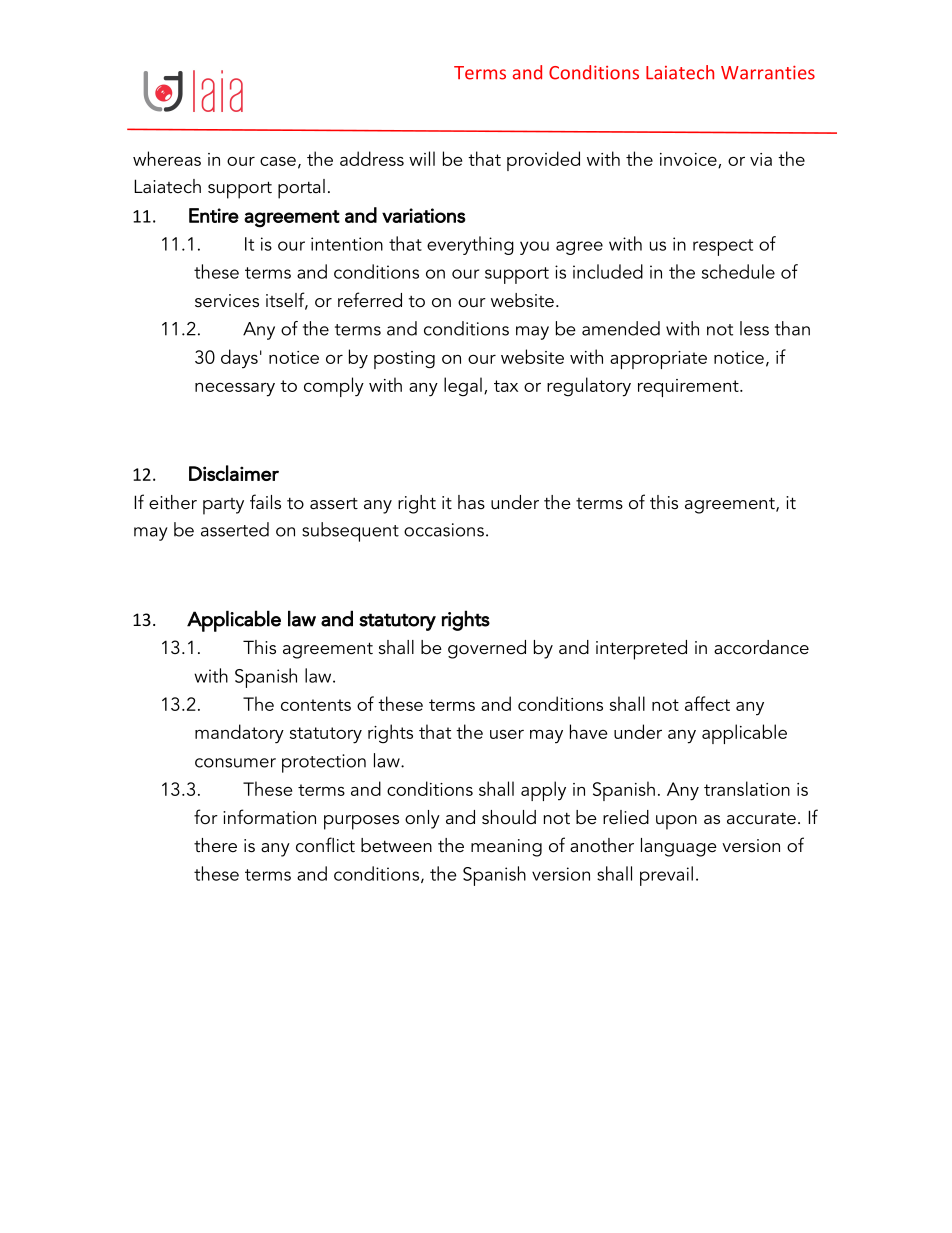  I want to click on Warranties, so click(768, 73).
